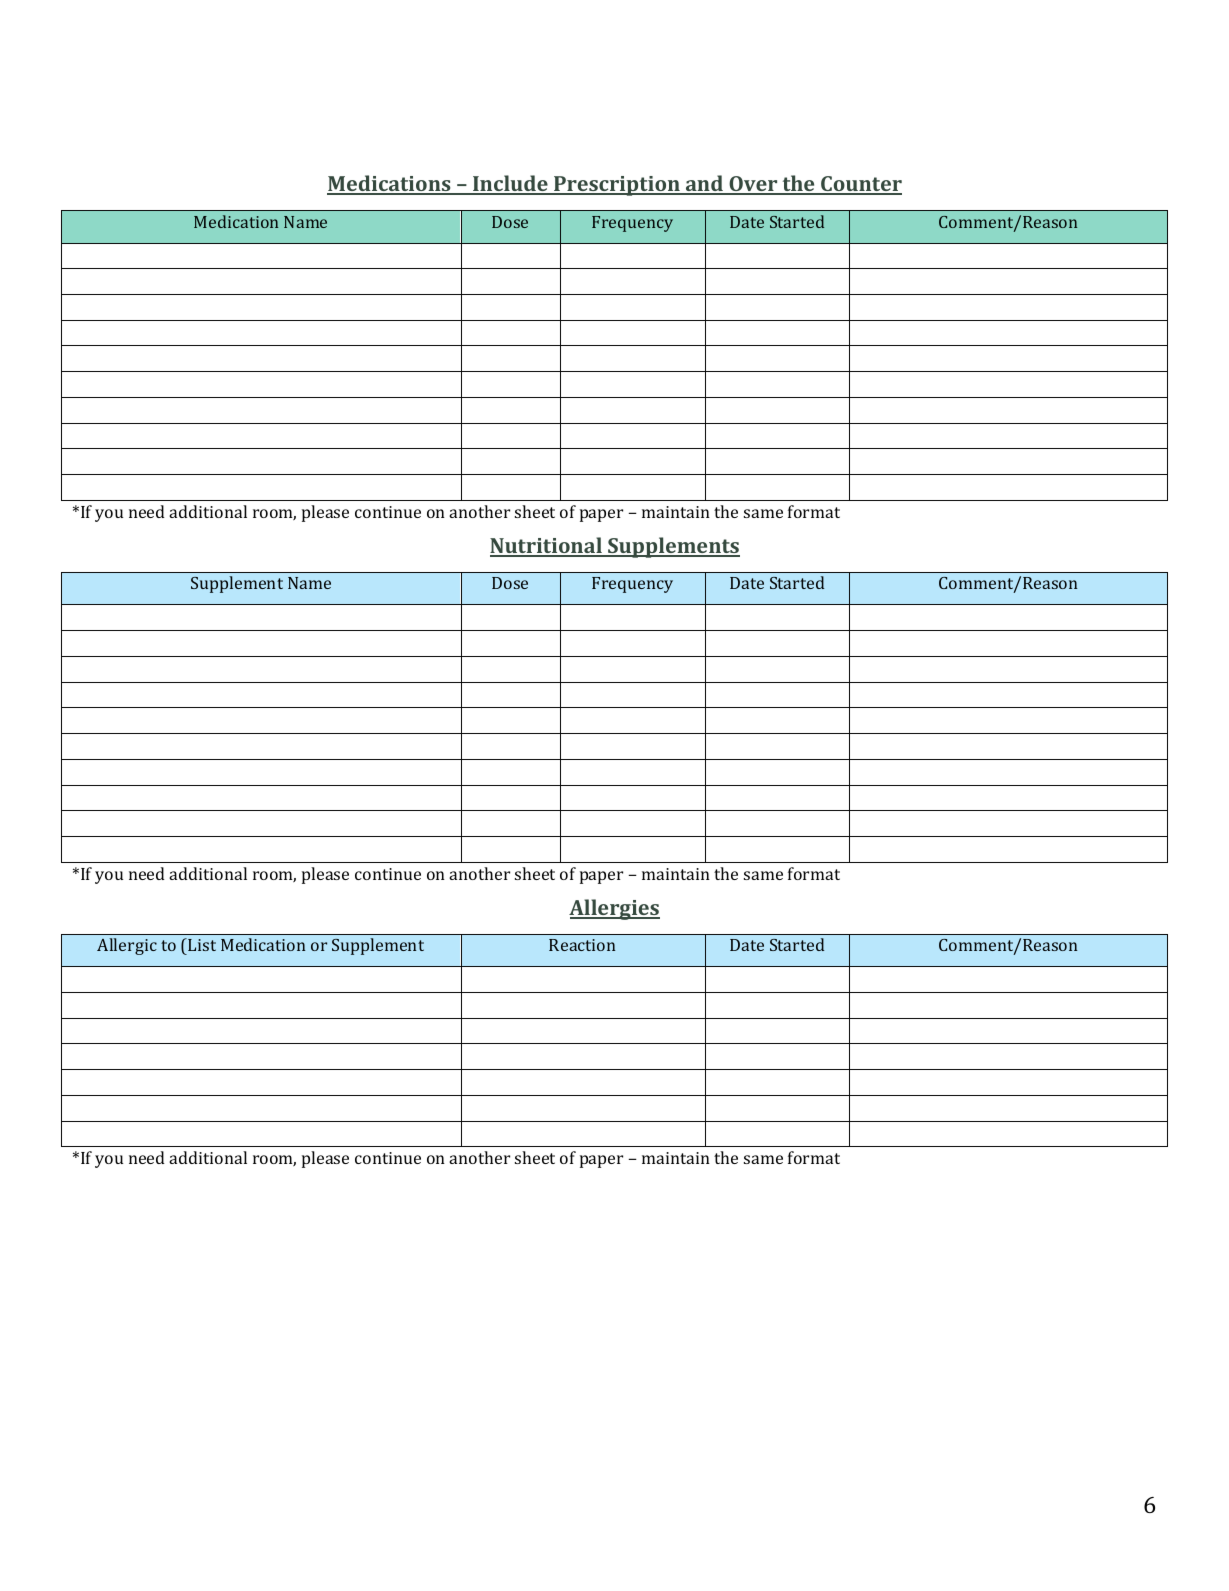 The height and width of the image is (1591, 1229). I want to click on List, so click(201, 944).
